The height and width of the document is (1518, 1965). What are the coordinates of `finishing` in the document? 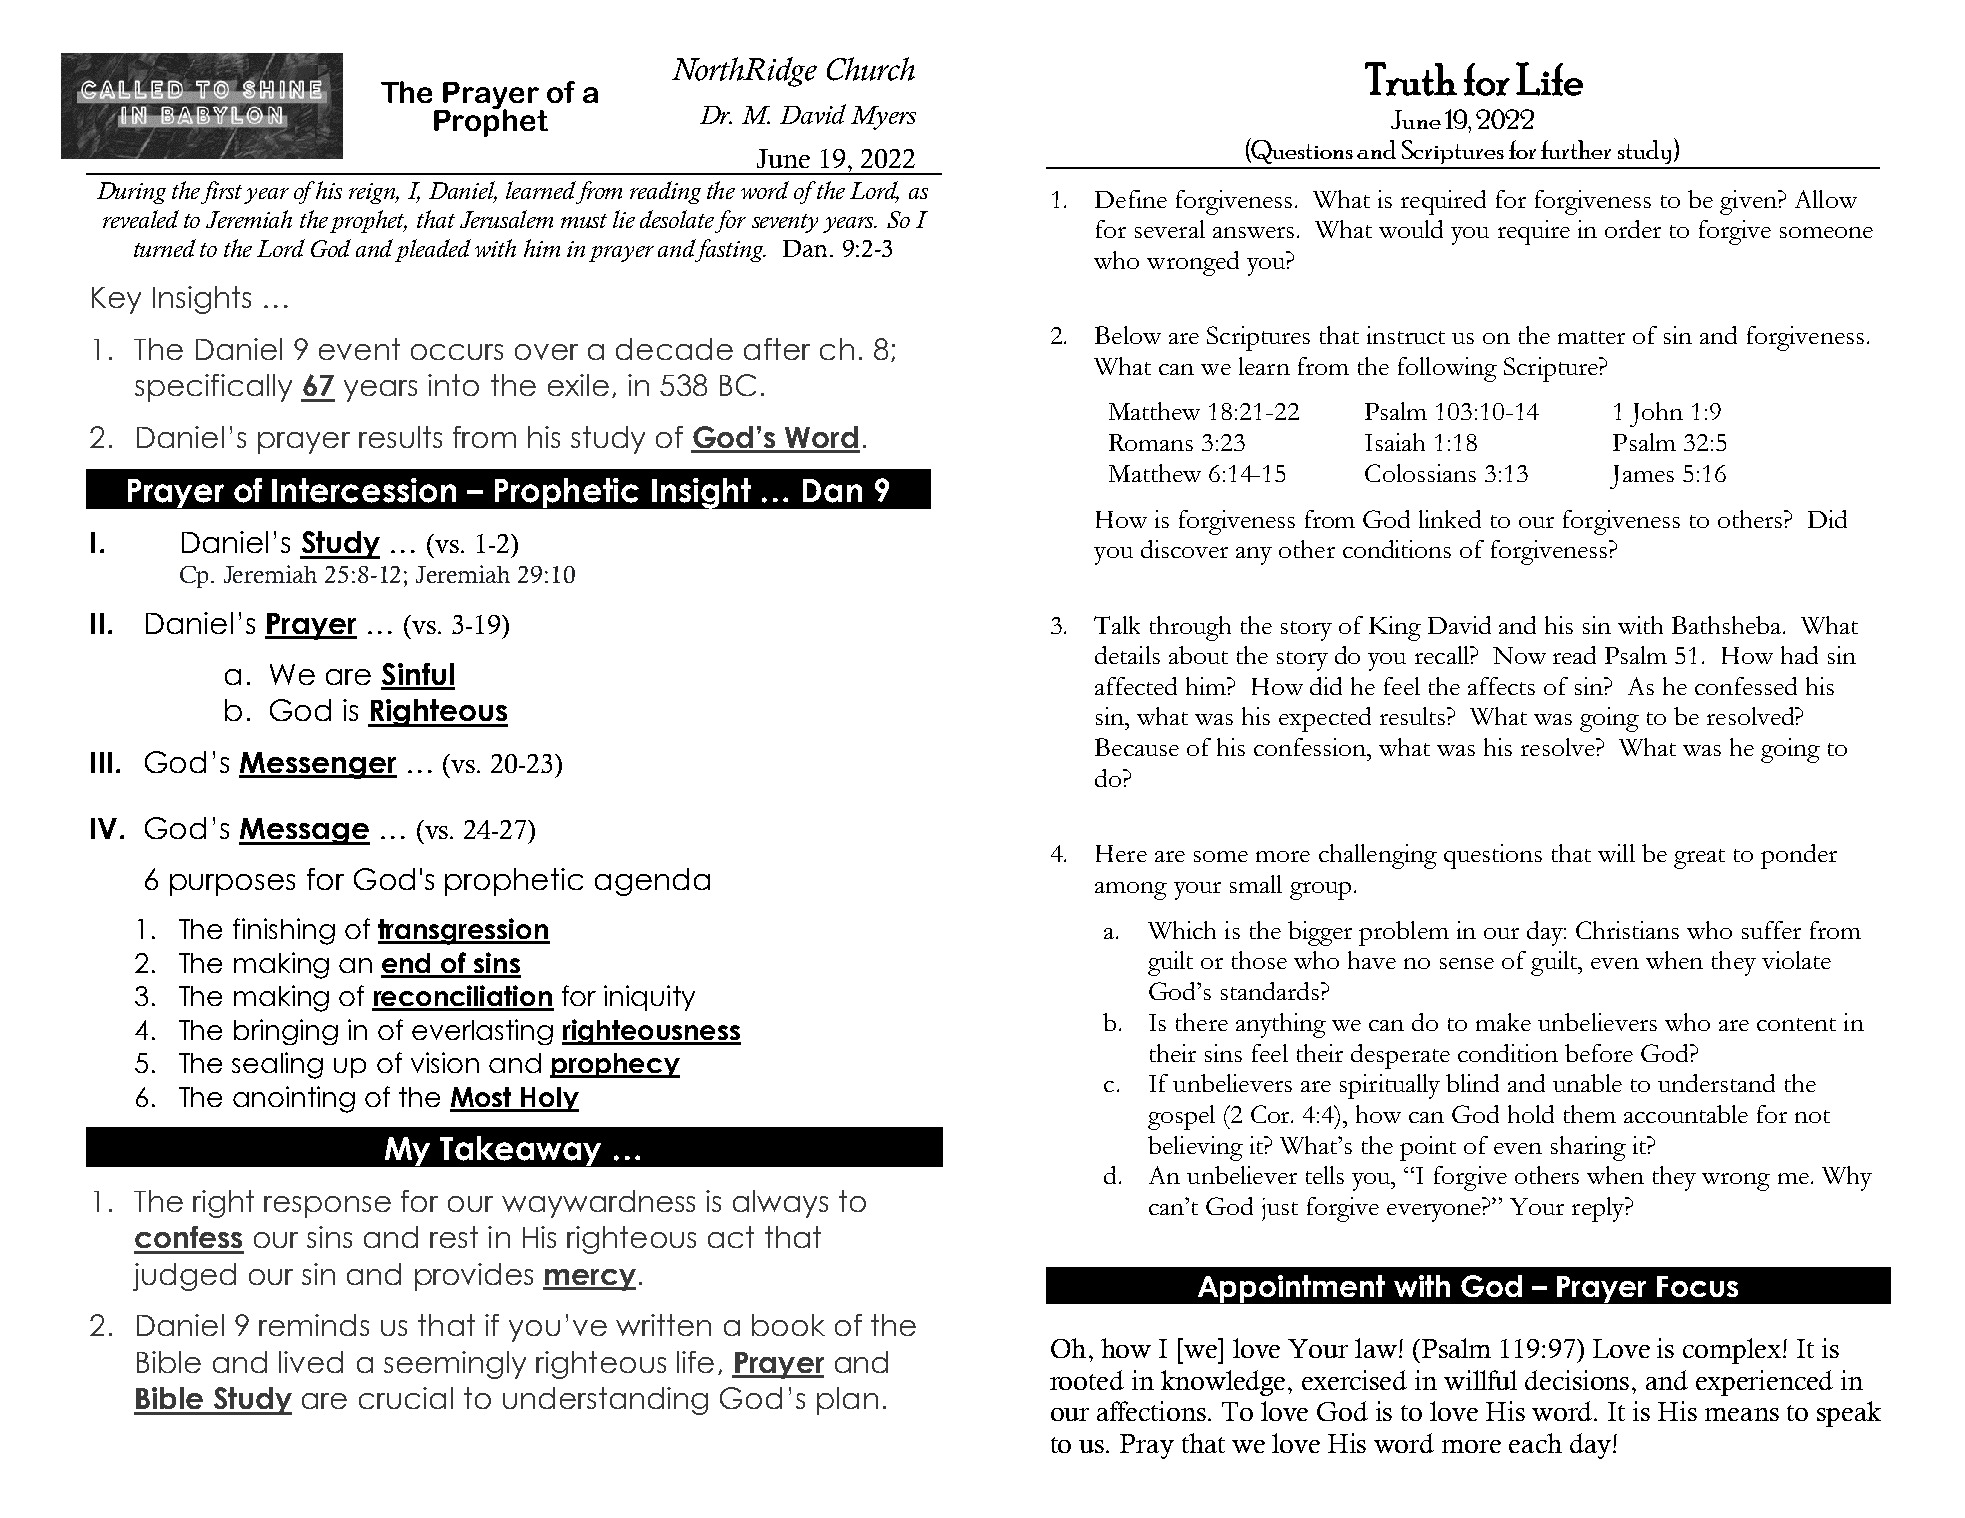 It's located at (284, 931).
